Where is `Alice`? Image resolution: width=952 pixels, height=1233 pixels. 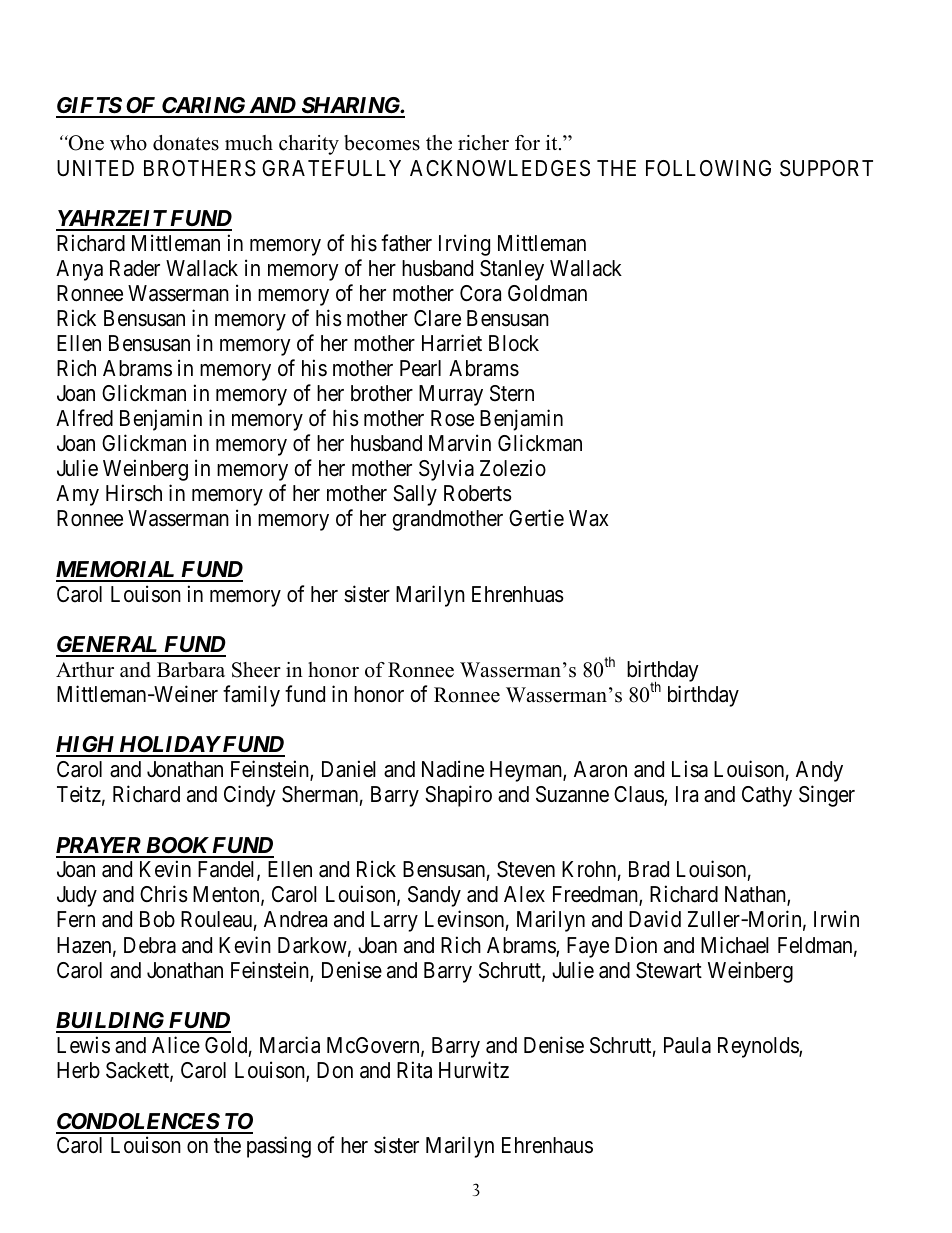 Alice is located at coordinates (176, 1045).
